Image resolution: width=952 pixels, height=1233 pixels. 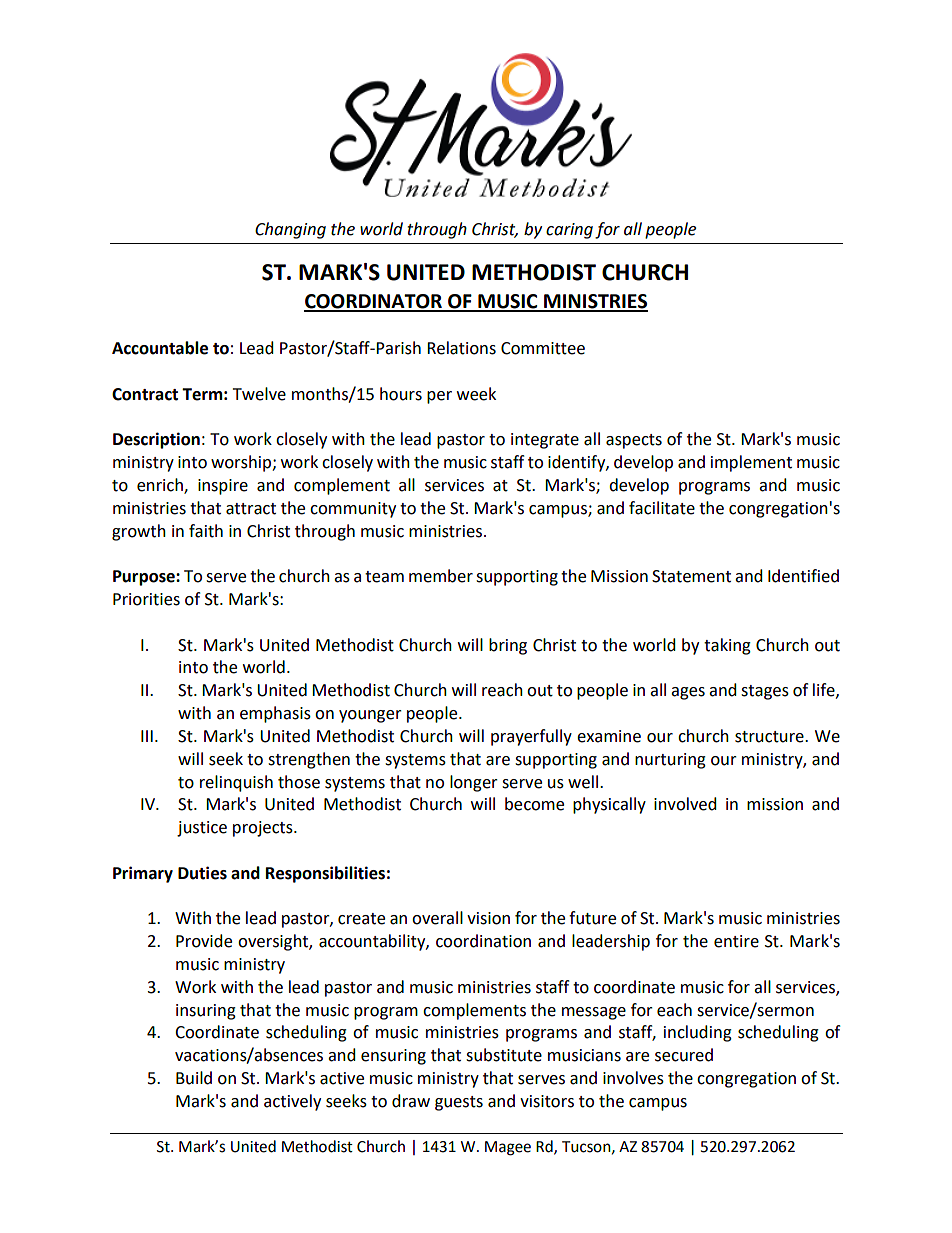 What do you see at coordinates (194, 1078) in the document?
I see `Build` at bounding box center [194, 1078].
